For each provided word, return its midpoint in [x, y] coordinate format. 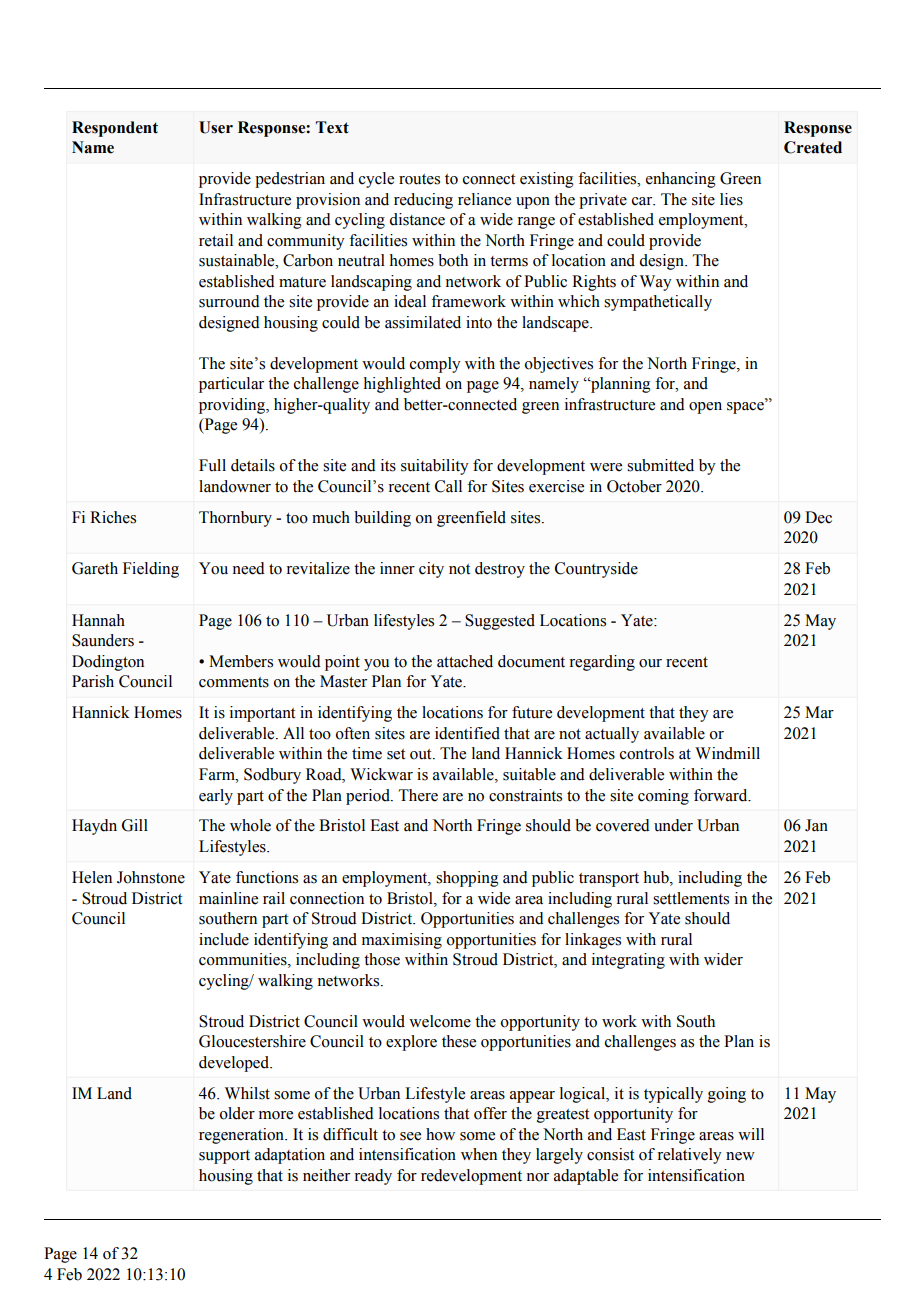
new [740, 1156]
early [216, 797]
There [418, 795]
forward [722, 795]
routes [419, 179]
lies [731, 199]
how [440, 1134]
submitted [660, 465]
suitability [435, 467]
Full [212, 465]
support [224, 1157]
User [216, 127]
